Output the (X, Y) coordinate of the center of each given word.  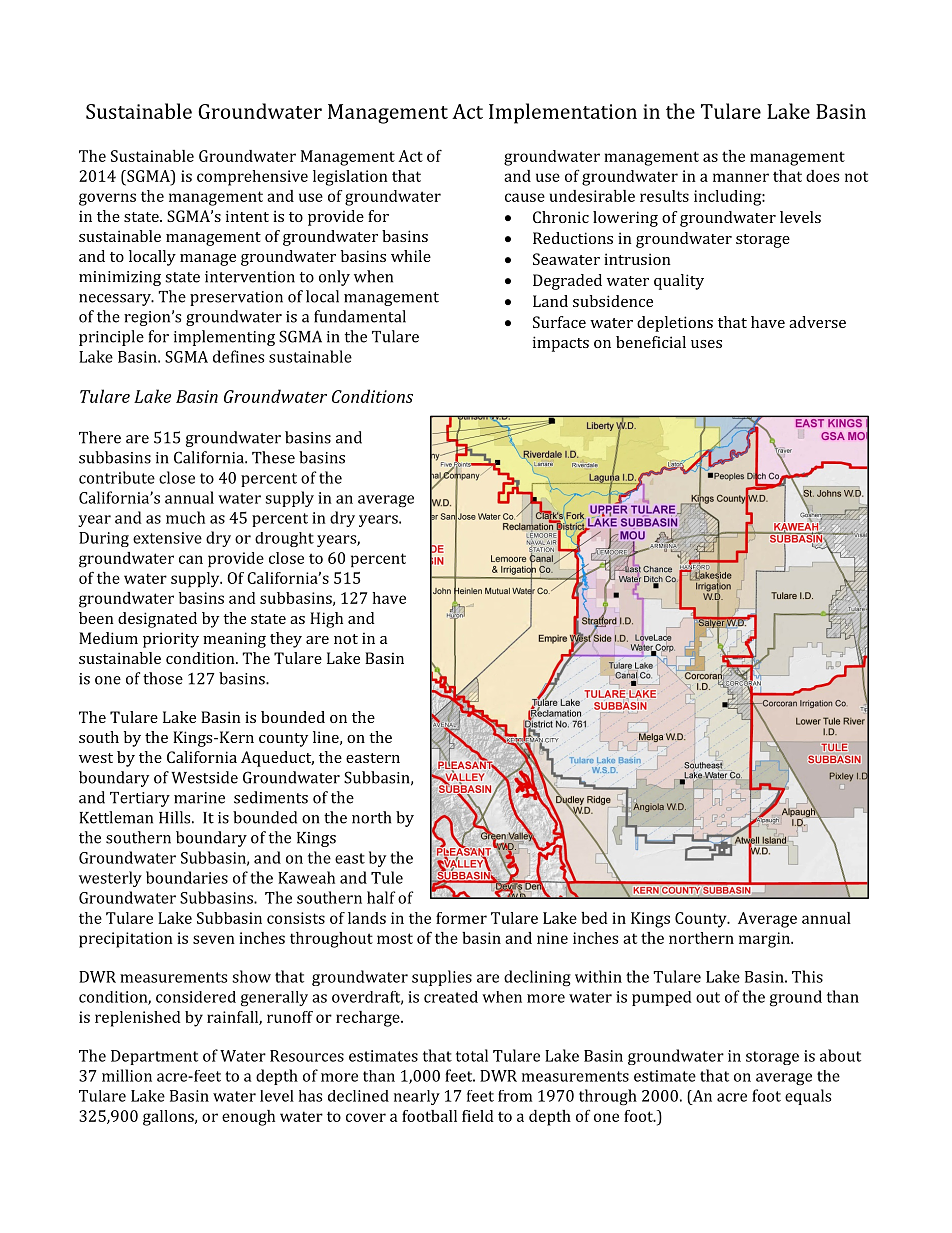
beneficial (651, 342)
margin (765, 940)
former (461, 918)
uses (706, 344)
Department (154, 1057)
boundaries (187, 877)
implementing (224, 338)
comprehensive (252, 178)
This (807, 976)
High (326, 620)
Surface (559, 322)
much (185, 517)
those (163, 678)
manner (741, 177)
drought (284, 539)
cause (525, 197)
